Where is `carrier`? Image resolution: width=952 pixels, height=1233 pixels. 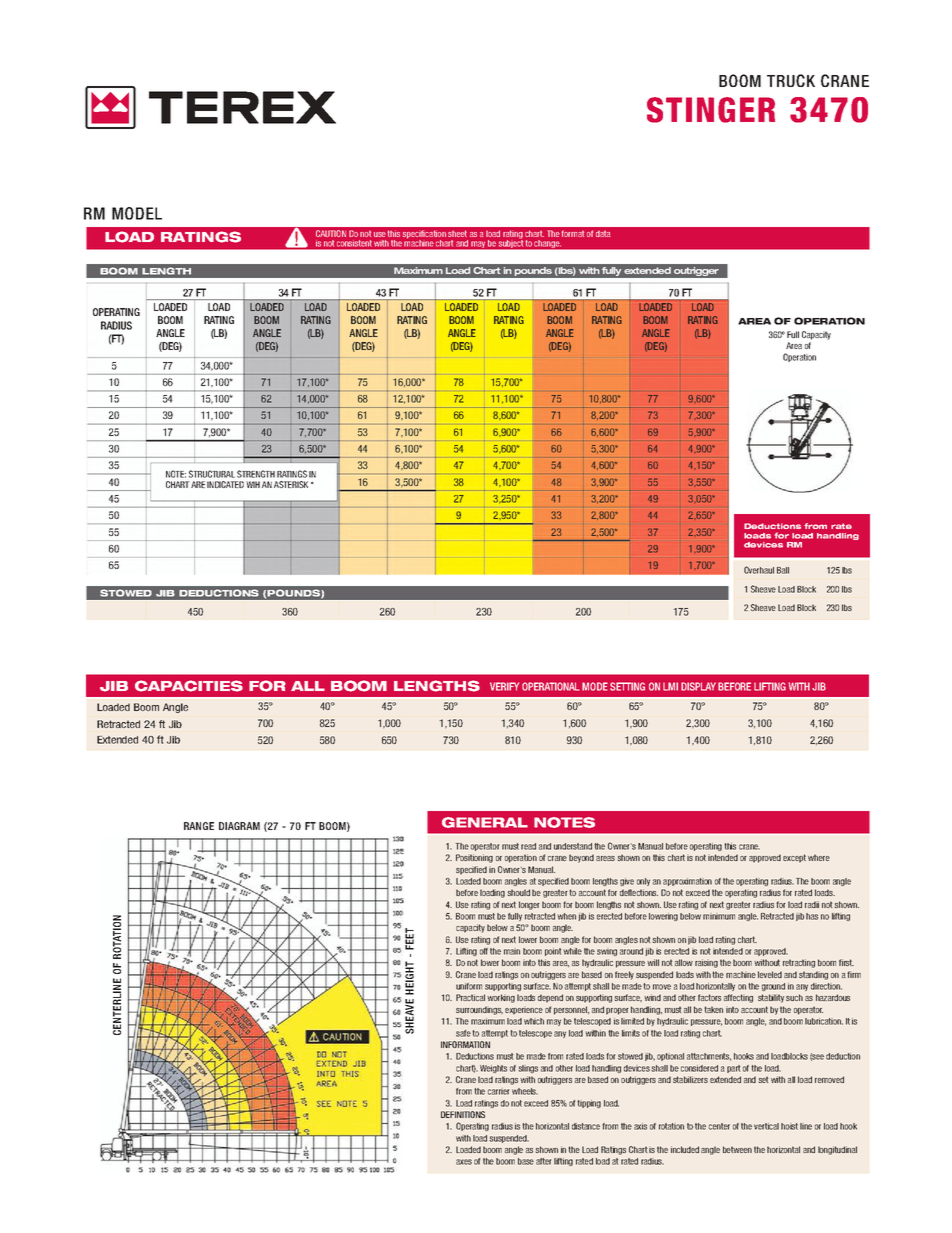
carrier is located at coordinates (498, 1092).
